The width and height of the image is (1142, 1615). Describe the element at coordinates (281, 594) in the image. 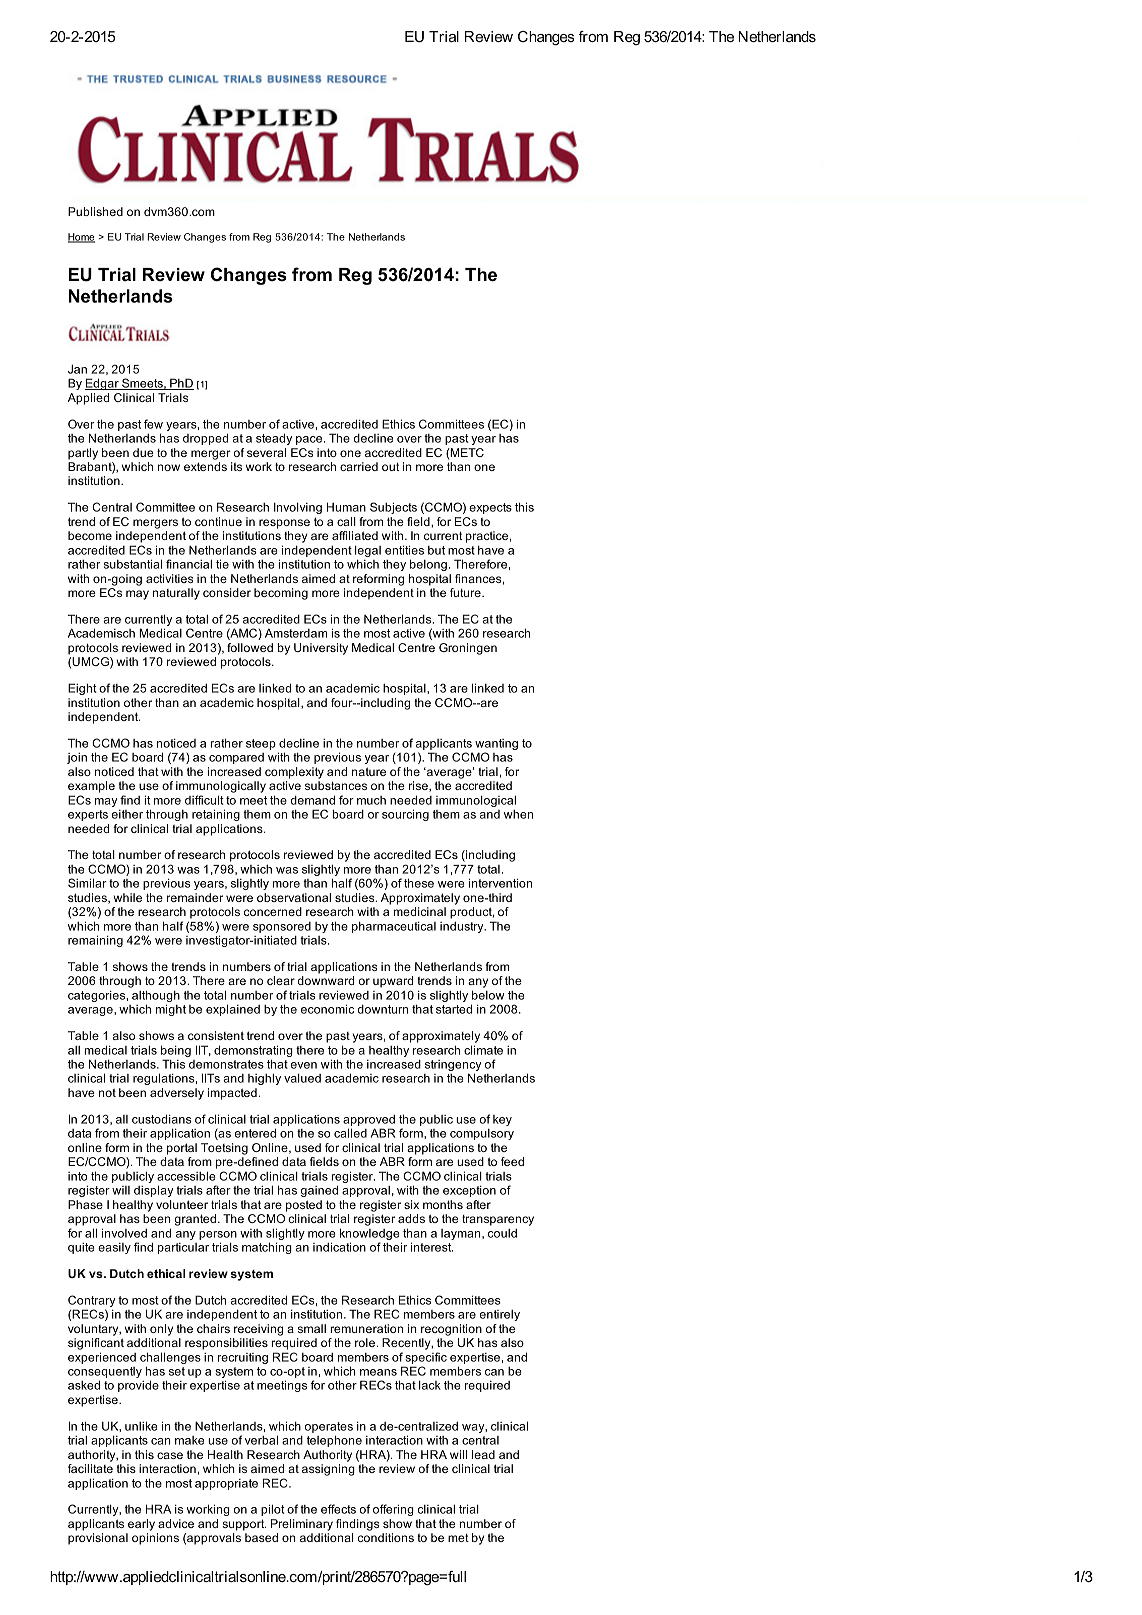

I see `becoming` at that location.
